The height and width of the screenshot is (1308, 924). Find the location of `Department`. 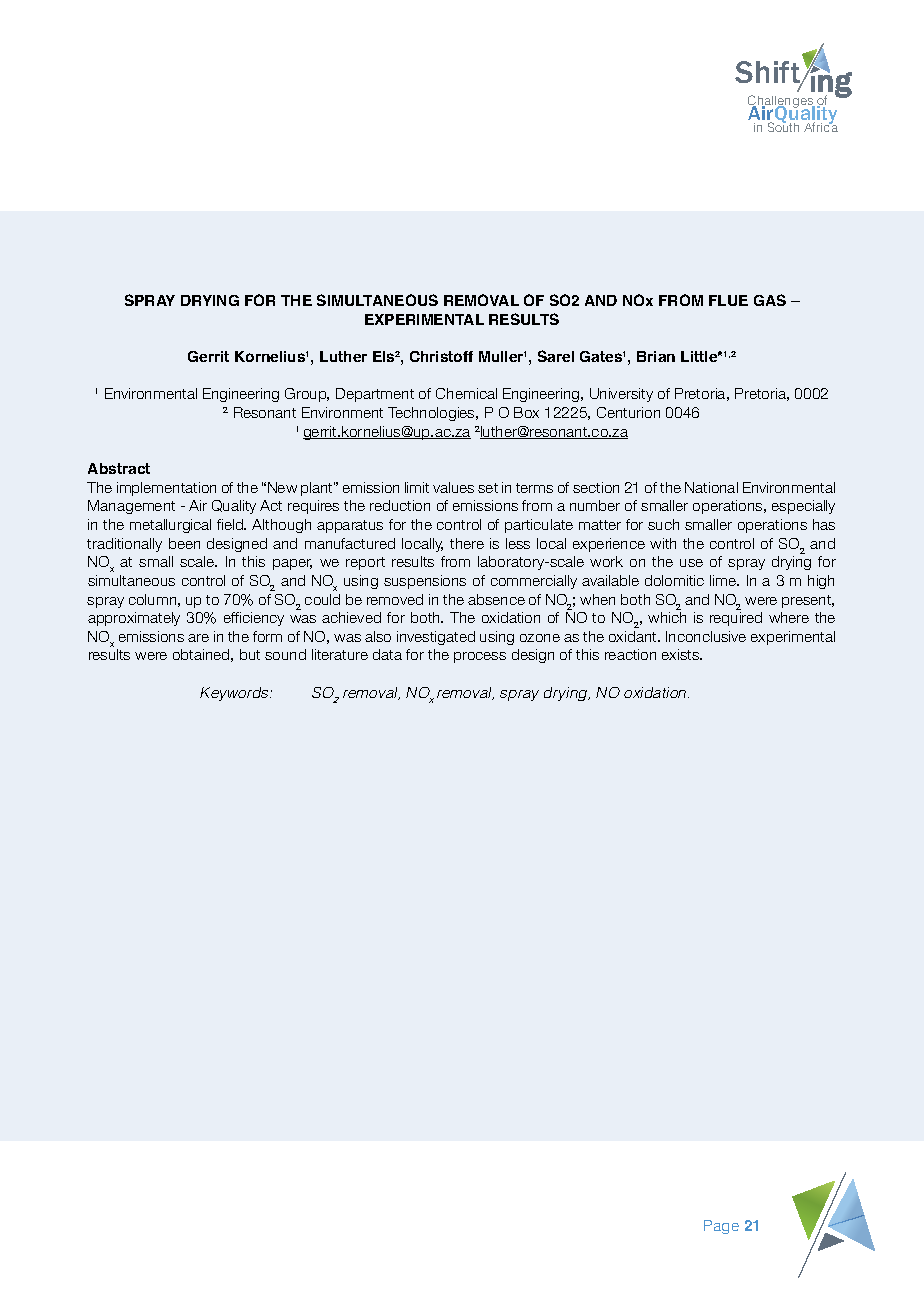

Department is located at coordinates (375, 395).
